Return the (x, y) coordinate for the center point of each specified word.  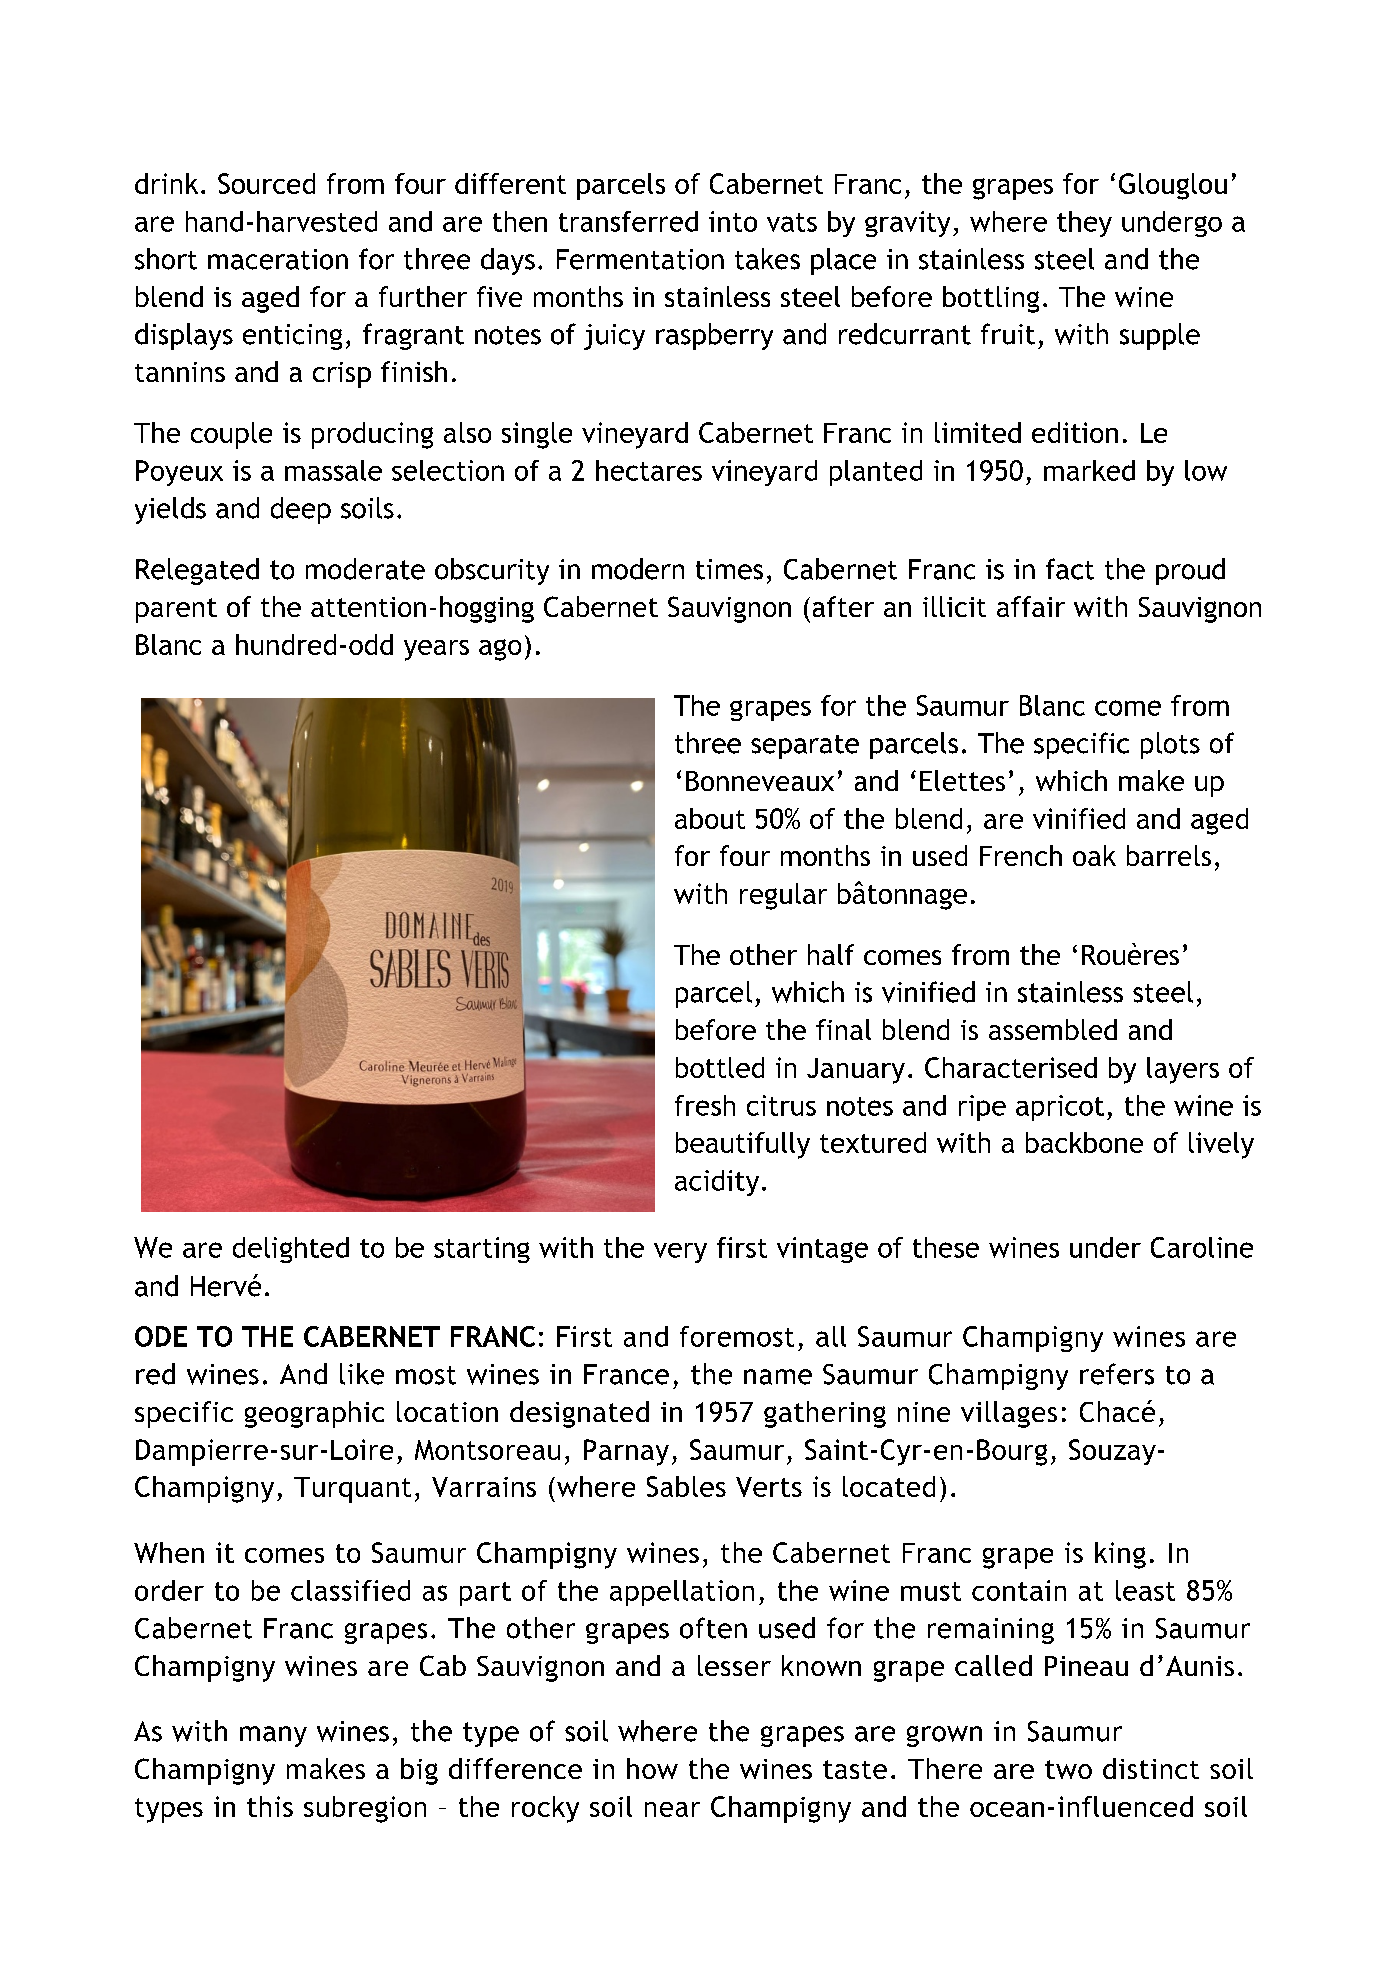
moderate (365, 569)
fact (1070, 569)
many (273, 1736)
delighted (291, 1250)
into (733, 221)
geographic (314, 1414)
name (778, 1377)
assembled (1053, 1029)
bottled (720, 1067)
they (1084, 224)
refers (1117, 1374)
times (729, 569)
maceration (278, 259)
